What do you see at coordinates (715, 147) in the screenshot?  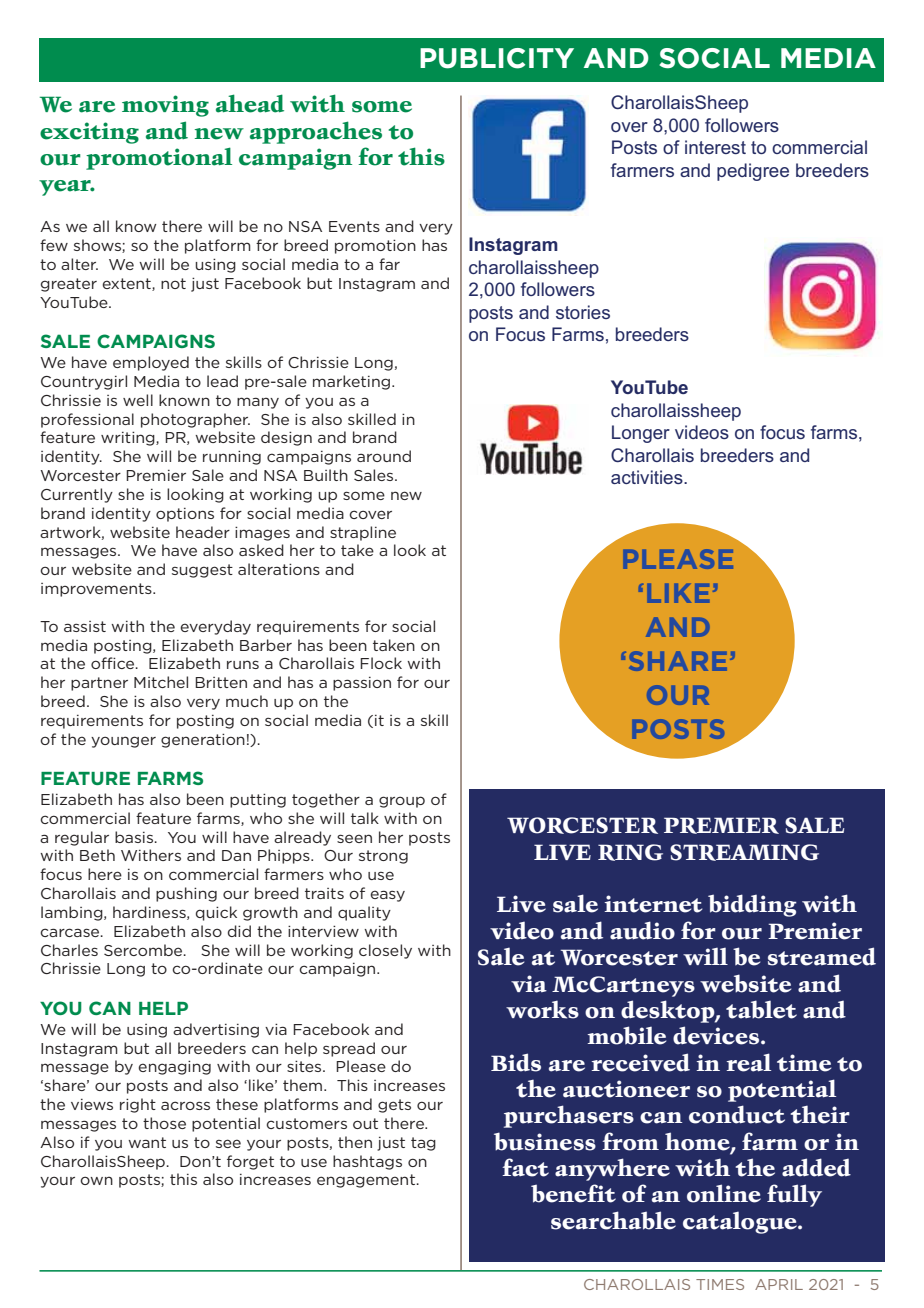 I see `interest` at bounding box center [715, 147].
